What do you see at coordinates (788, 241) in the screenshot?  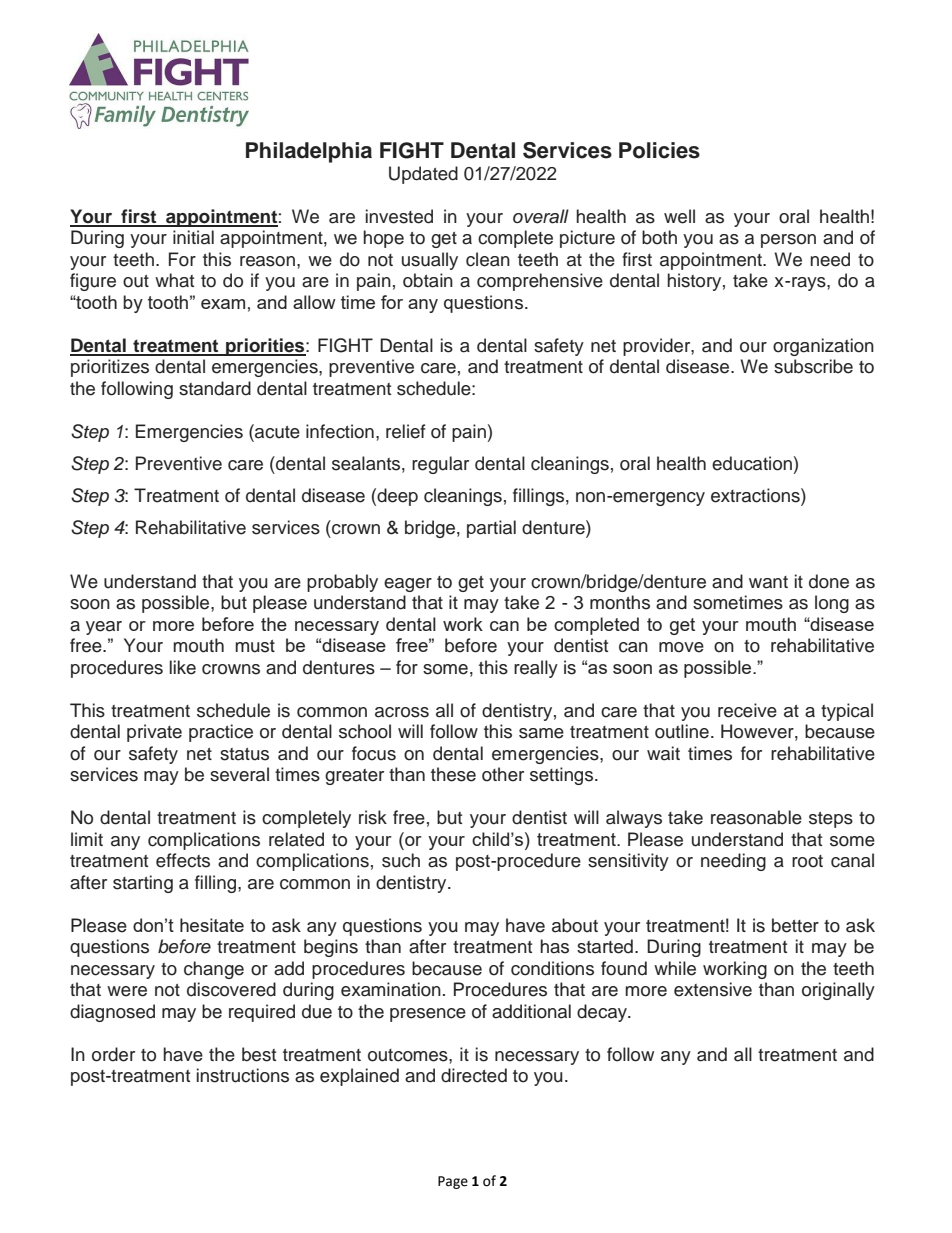 I see `person` at bounding box center [788, 241].
